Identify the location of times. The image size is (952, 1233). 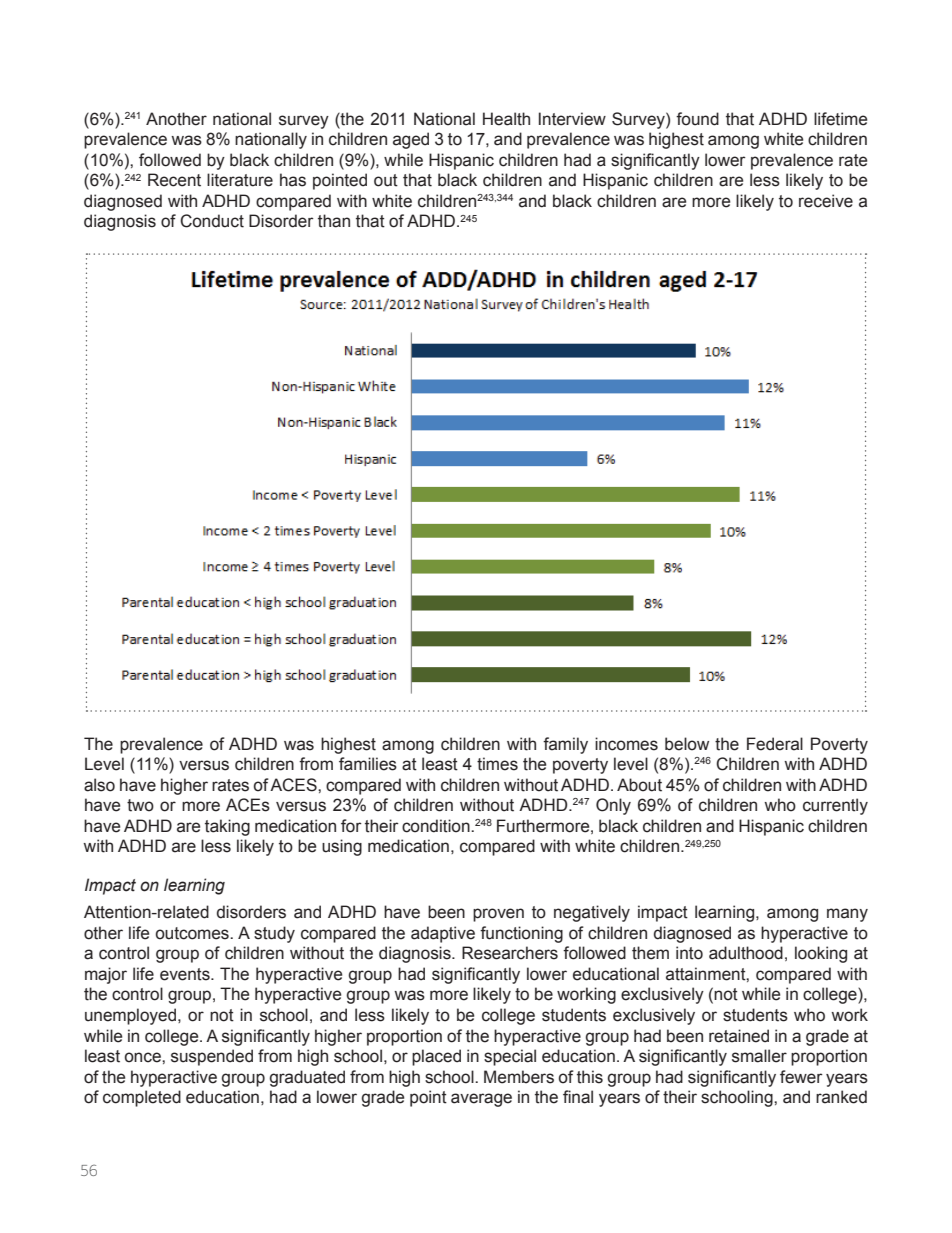
(497, 764).
